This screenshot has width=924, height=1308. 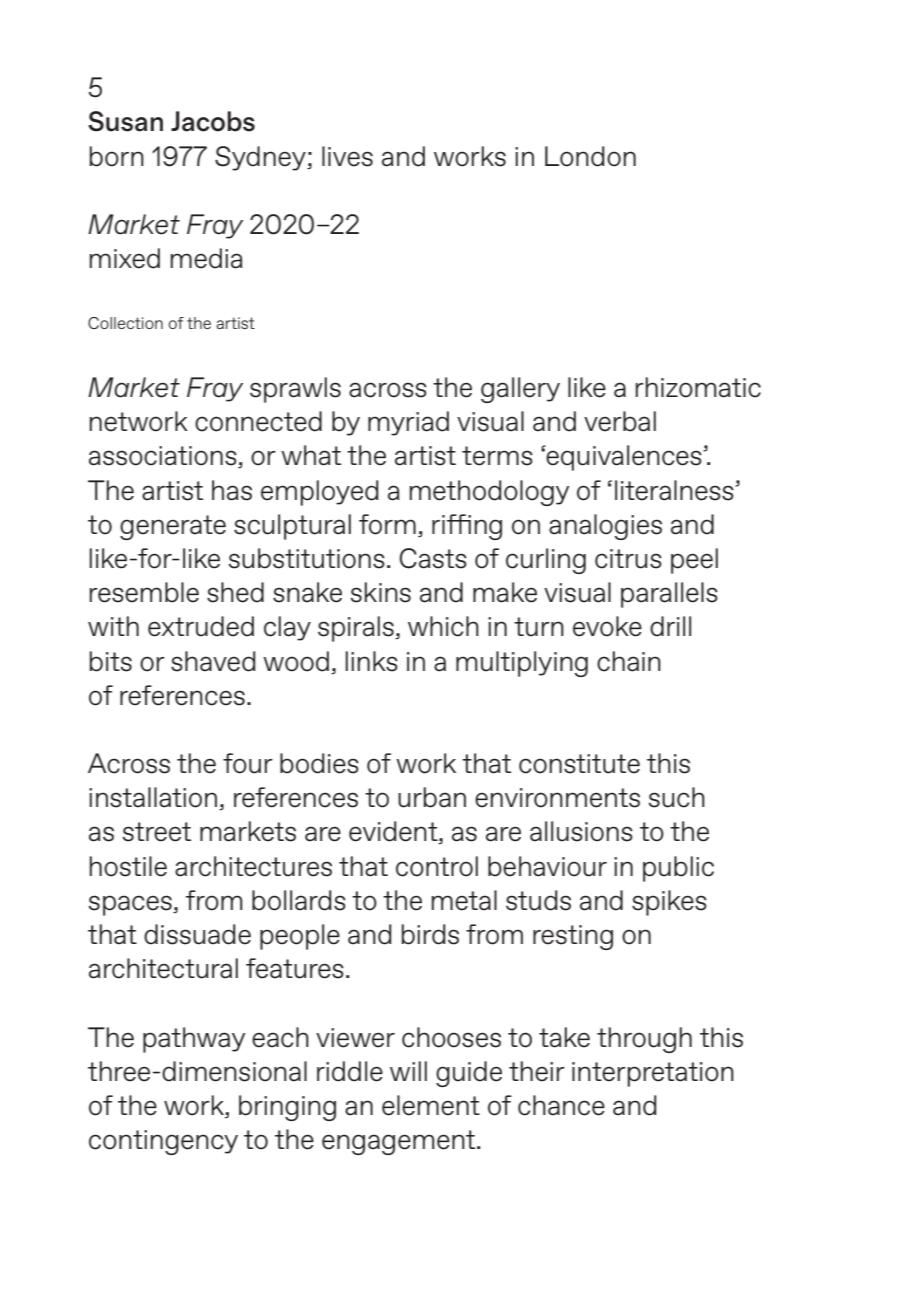 What do you see at coordinates (163, 1142) in the screenshot?
I see `contingency` at bounding box center [163, 1142].
